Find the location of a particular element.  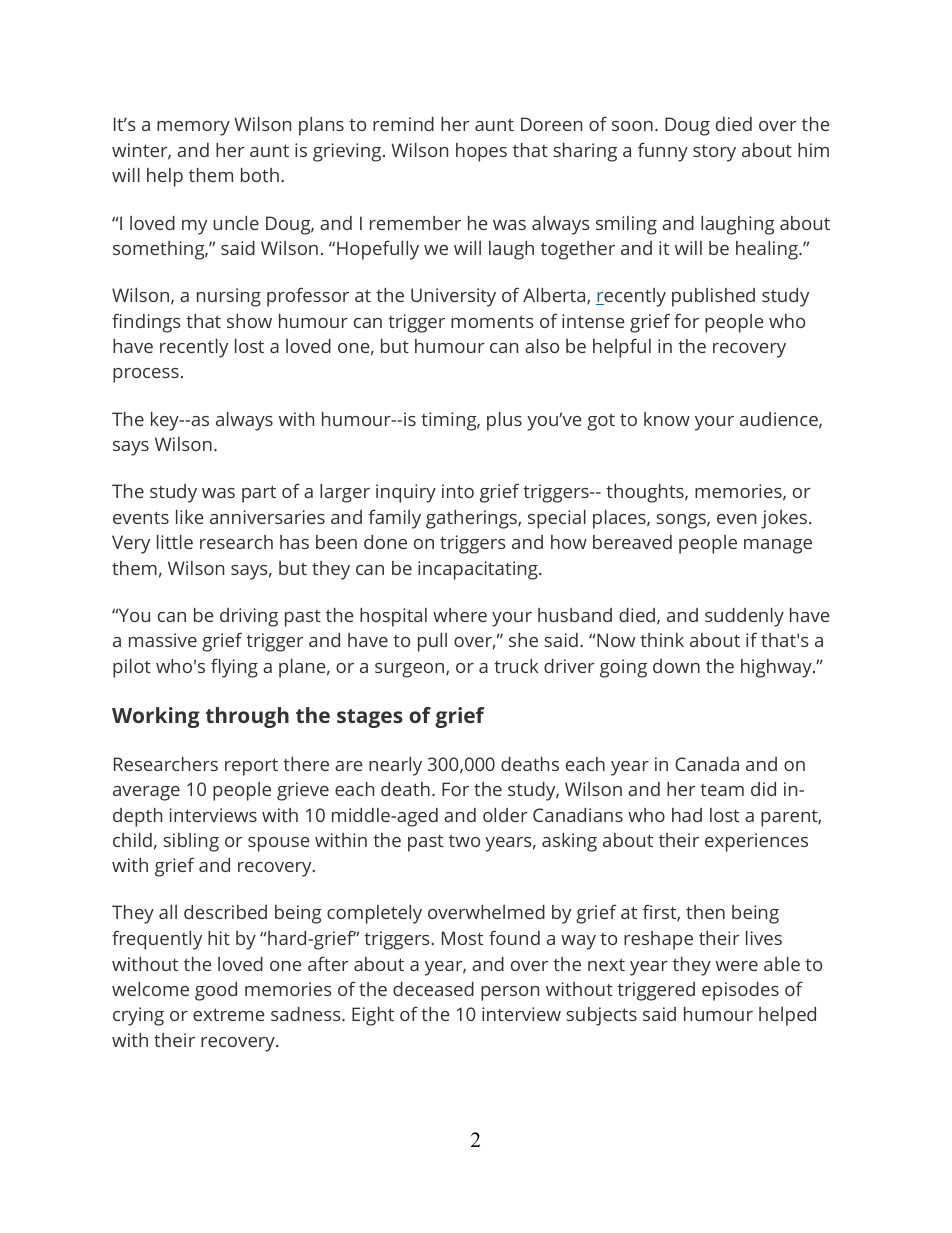

highway is located at coordinates (777, 668).
